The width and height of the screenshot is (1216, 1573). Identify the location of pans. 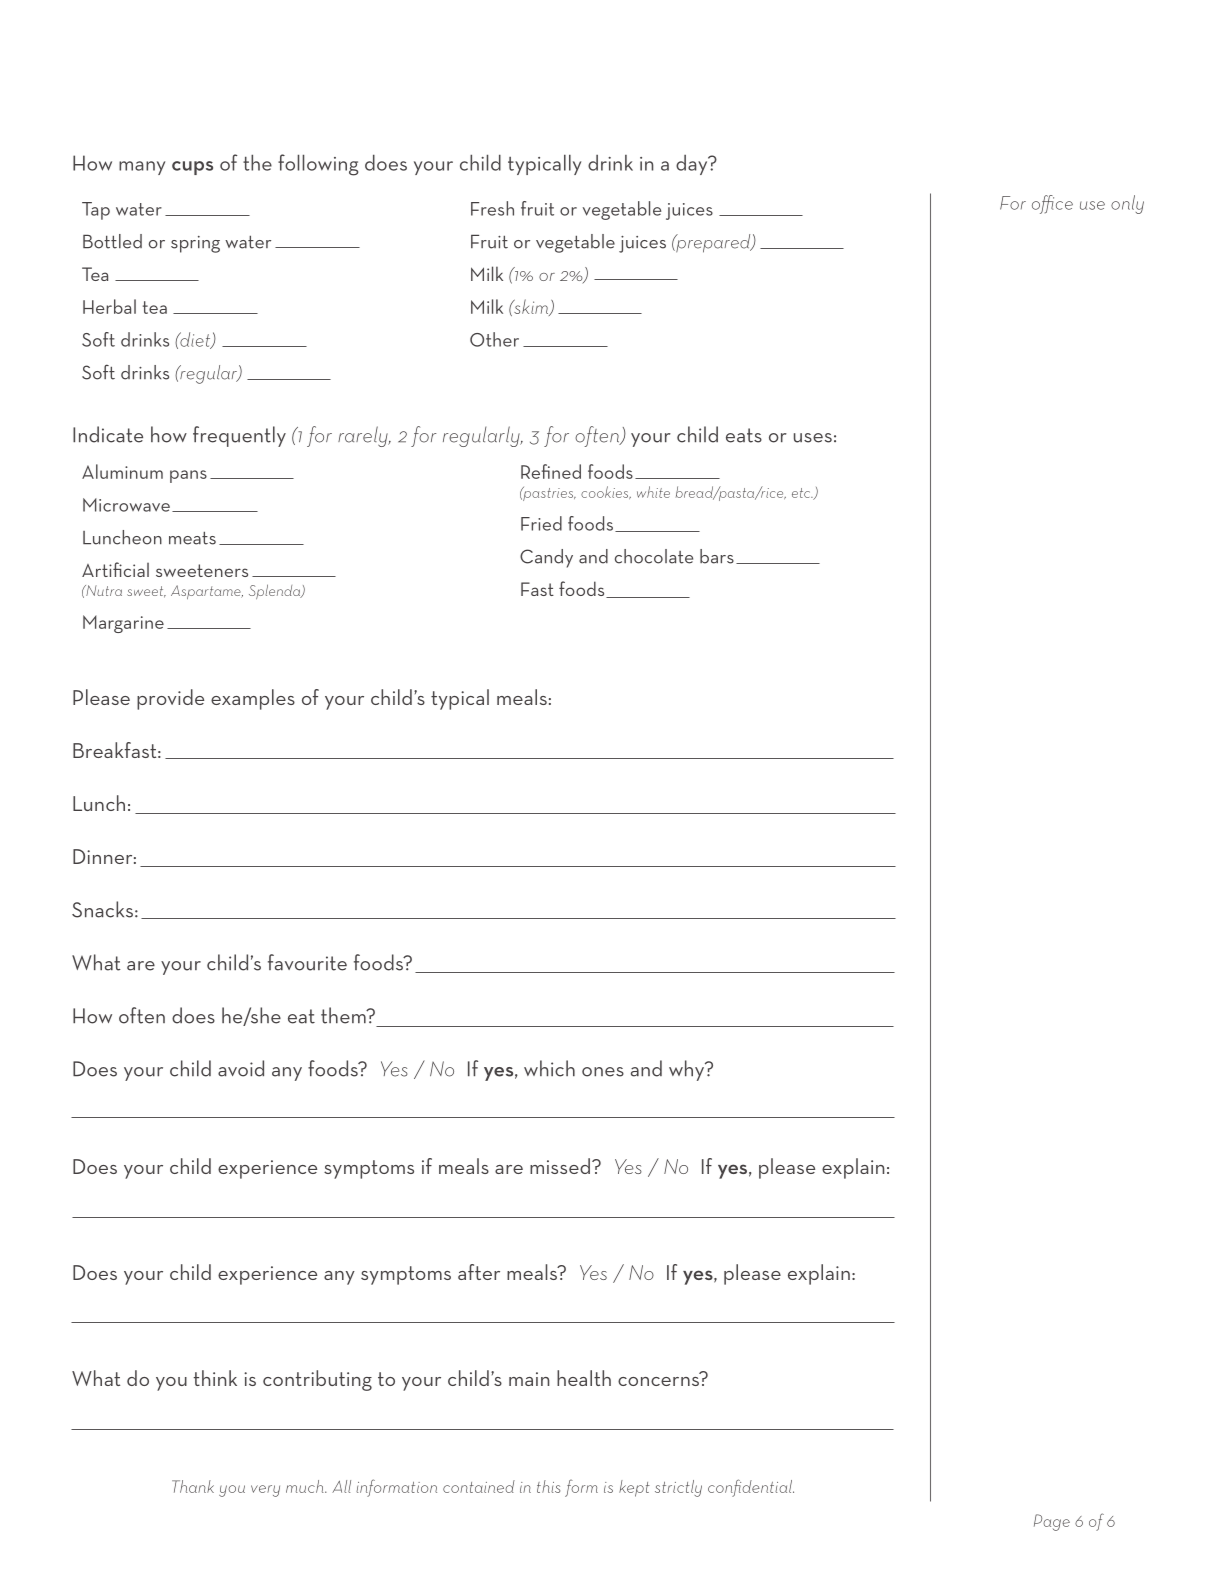
(188, 476).
